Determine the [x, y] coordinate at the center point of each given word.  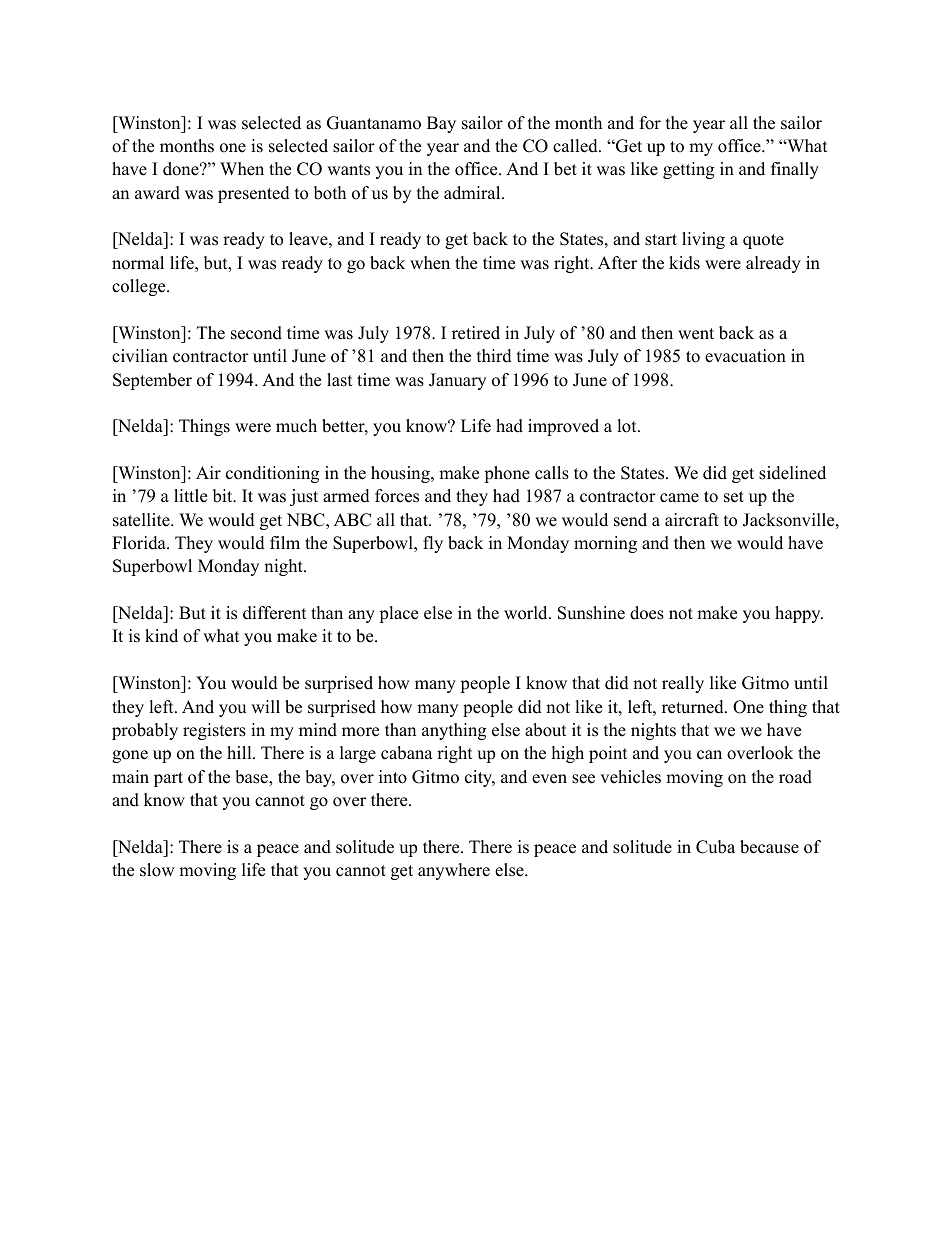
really [683, 684]
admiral [473, 193]
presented [254, 194]
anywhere [454, 871]
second [256, 333]
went [696, 334]
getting [688, 170]
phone [507, 474]
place [398, 614]
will [265, 706]
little [190, 496]
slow [157, 870]
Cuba [715, 847]
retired [476, 333]
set [734, 497]
